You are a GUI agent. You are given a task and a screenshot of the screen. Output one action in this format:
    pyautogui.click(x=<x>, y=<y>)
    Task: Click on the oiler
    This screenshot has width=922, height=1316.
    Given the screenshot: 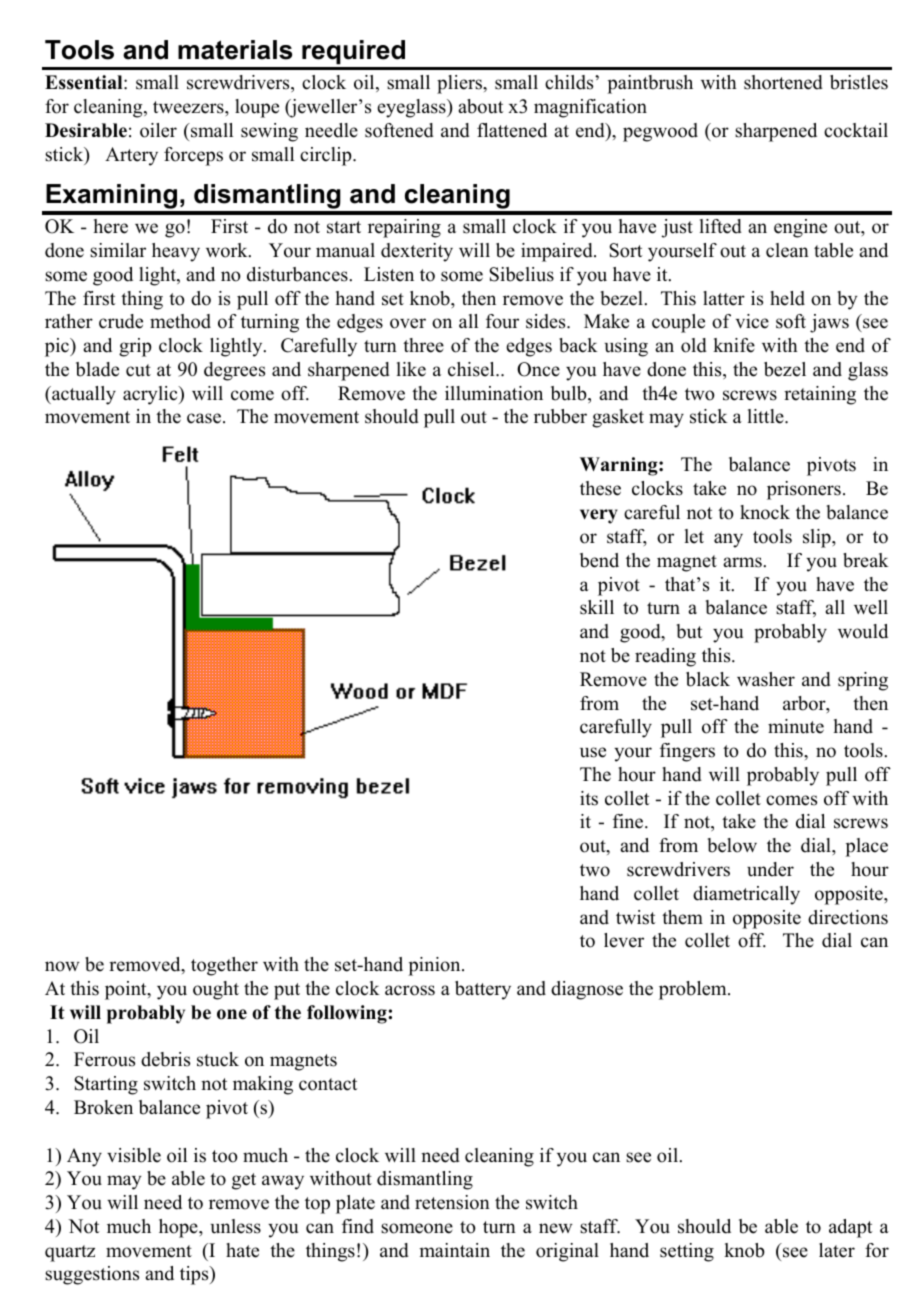 What is the action you would take?
    pyautogui.click(x=158, y=130)
